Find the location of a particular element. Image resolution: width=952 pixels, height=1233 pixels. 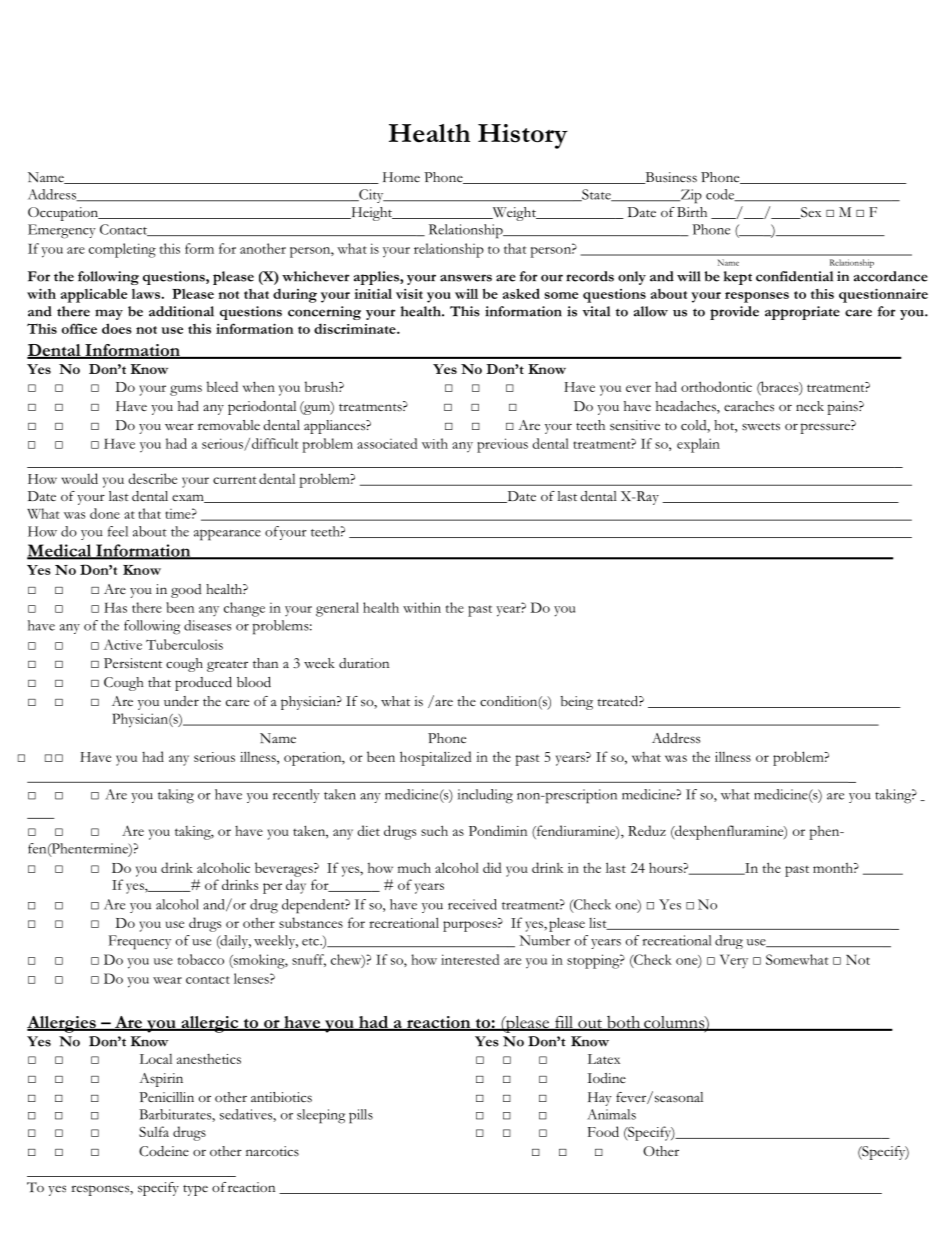

recently is located at coordinates (296, 796).
